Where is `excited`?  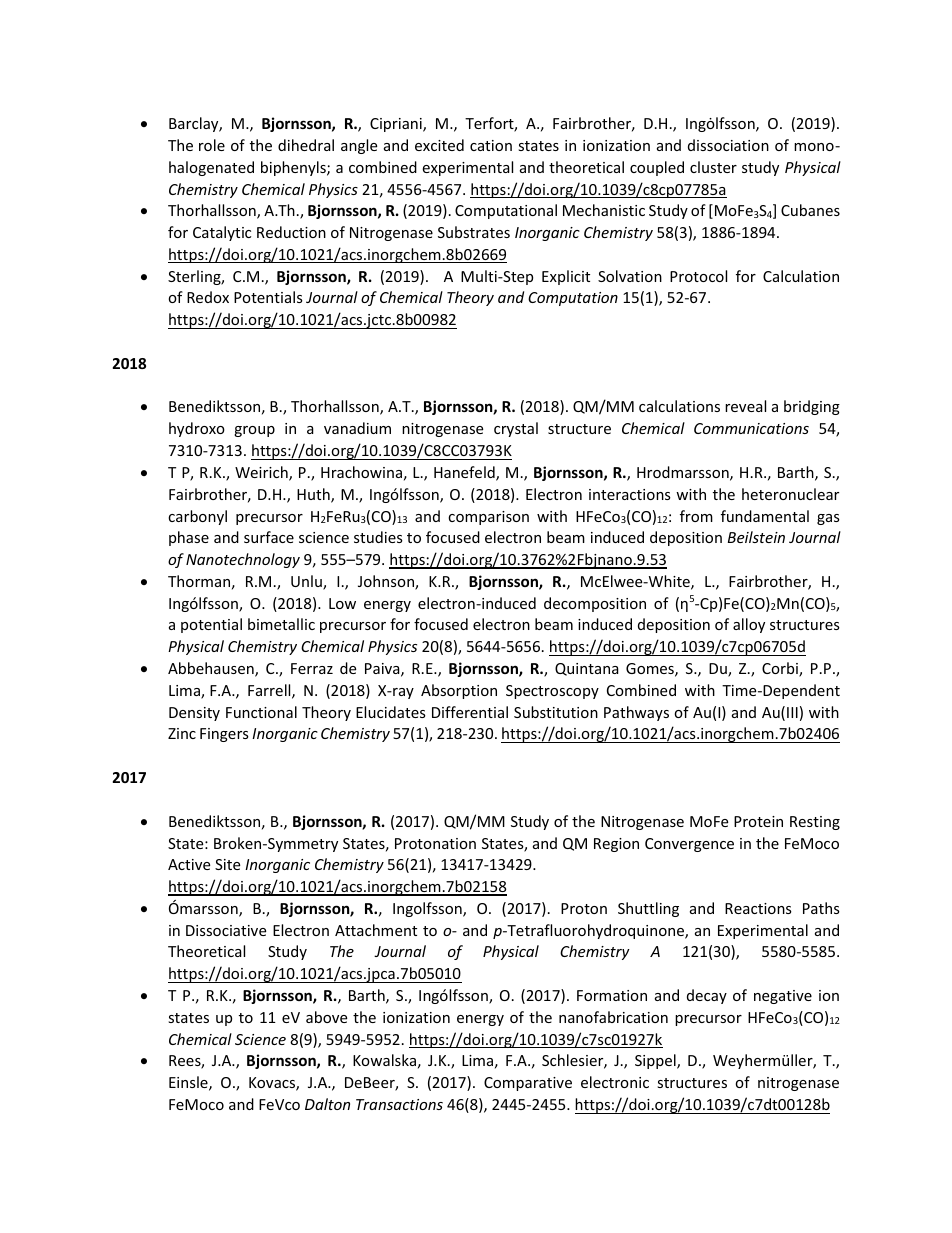 excited is located at coordinates (439, 145).
